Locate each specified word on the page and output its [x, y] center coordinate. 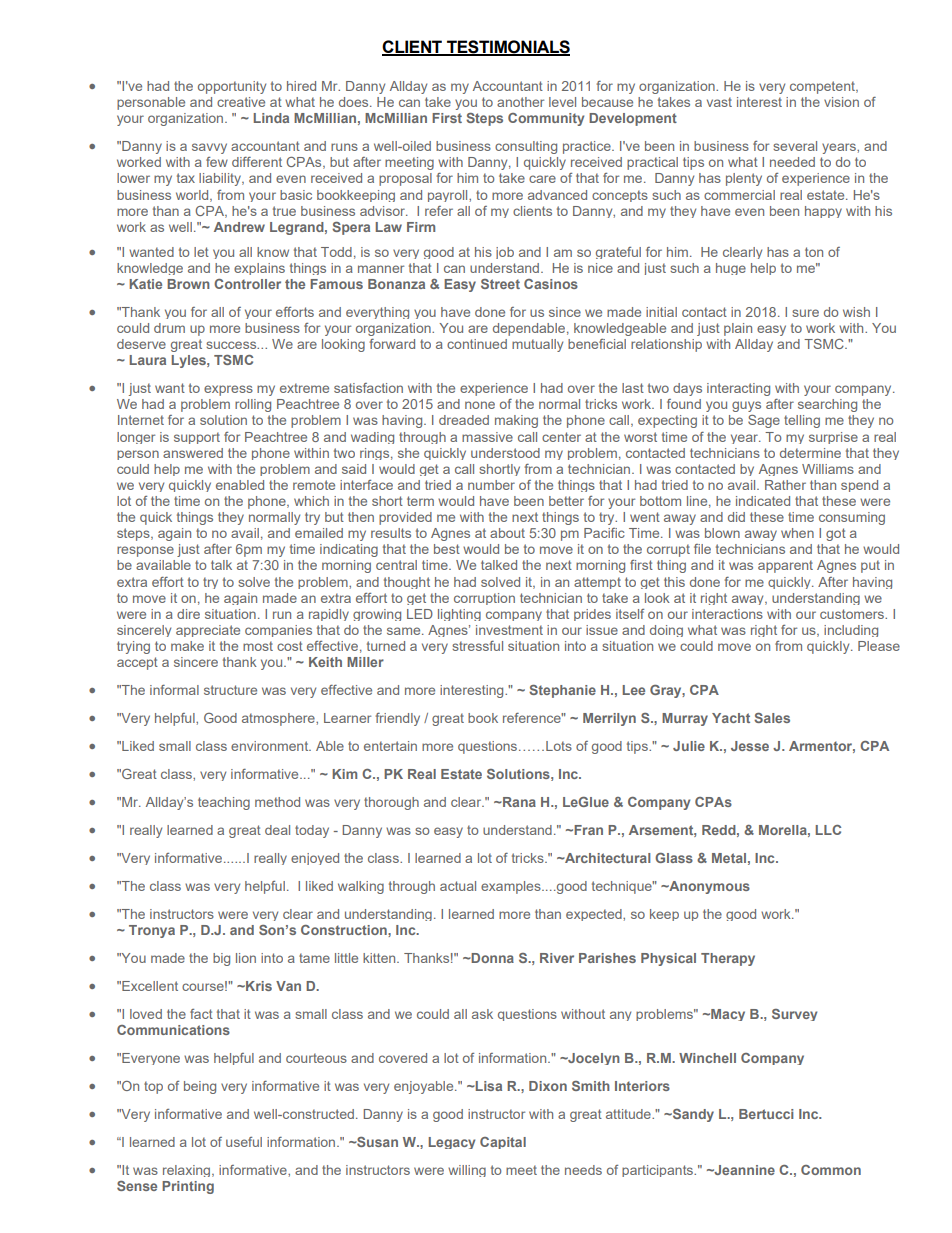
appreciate [208, 631]
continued [477, 344]
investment [509, 630]
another [520, 102]
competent [823, 87]
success [232, 345]
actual [458, 886]
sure [805, 313]
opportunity [232, 87]
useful [244, 1142]
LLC [828, 830]
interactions [727, 614]
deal [277, 830]
